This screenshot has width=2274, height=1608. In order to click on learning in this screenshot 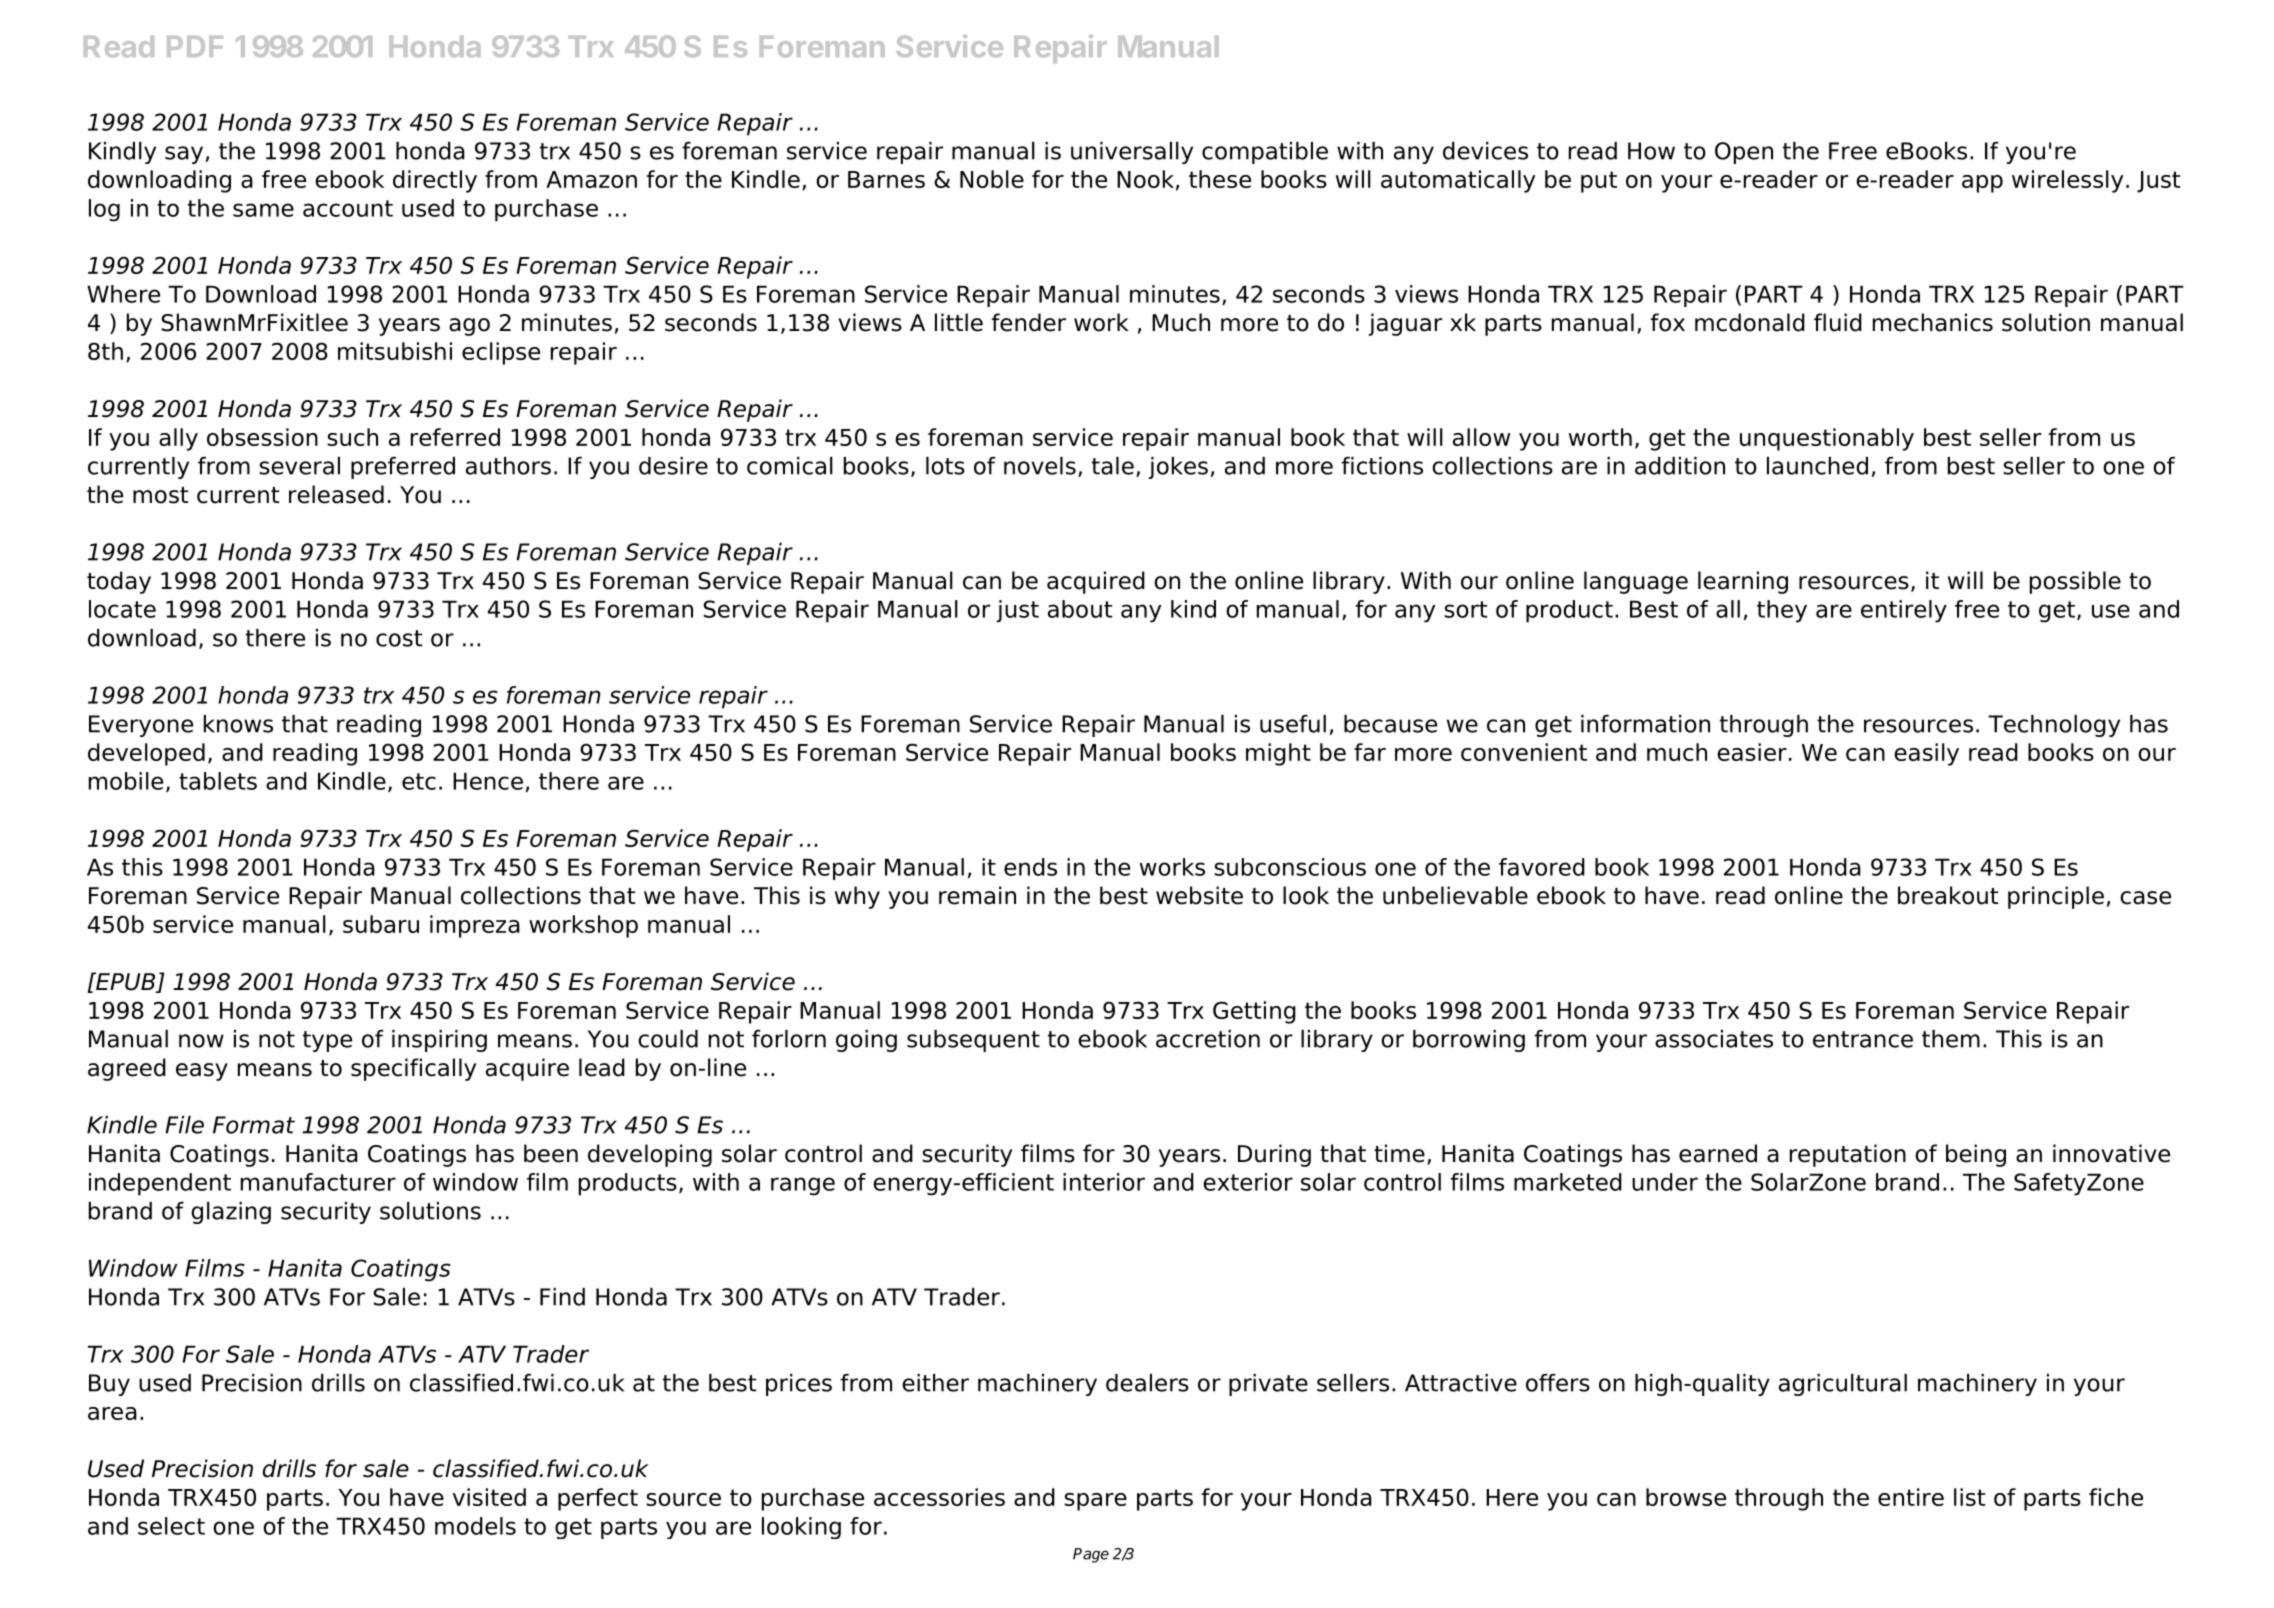, I will do `click(1743, 582)`.
